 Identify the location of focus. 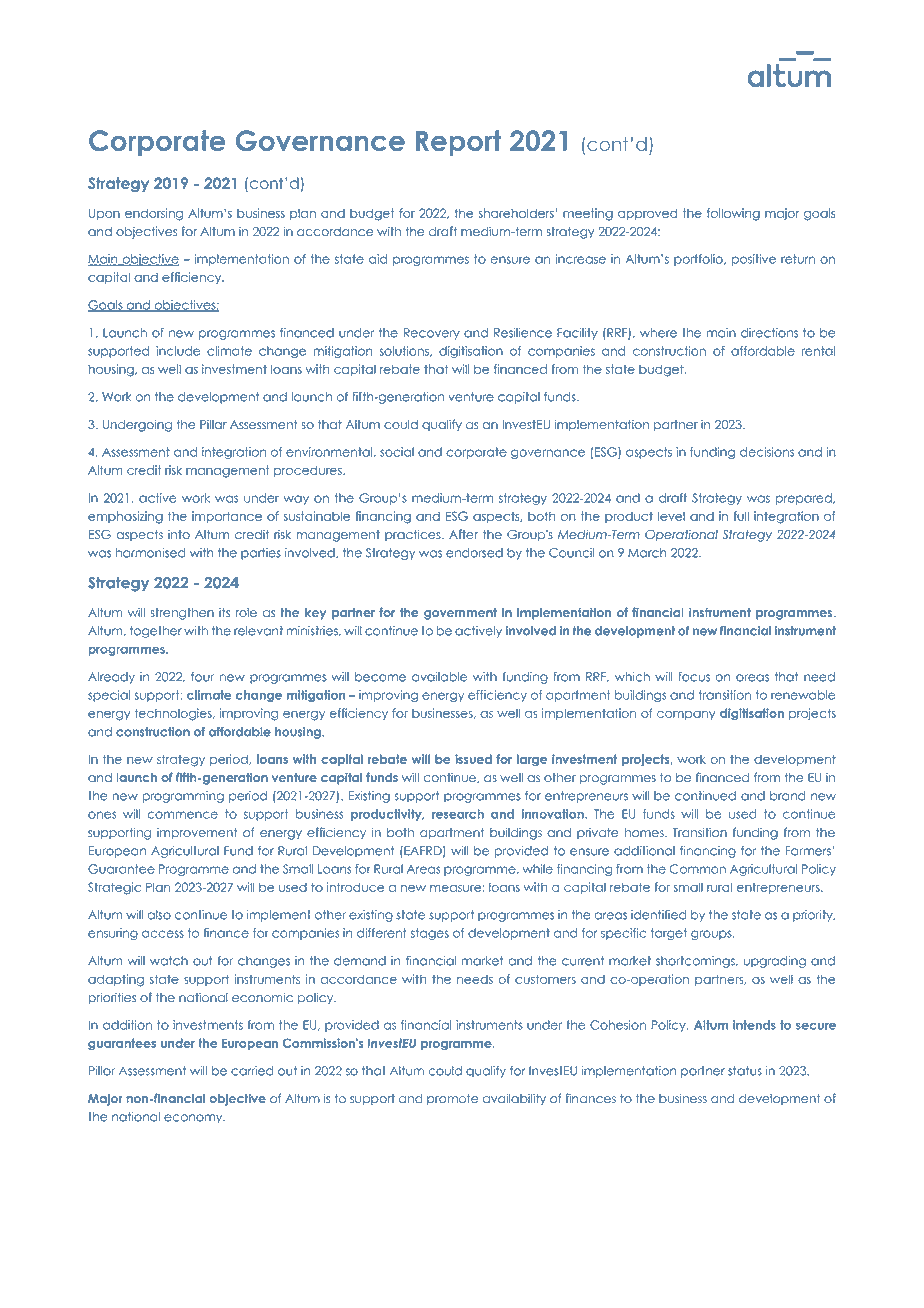
(694, 677).
